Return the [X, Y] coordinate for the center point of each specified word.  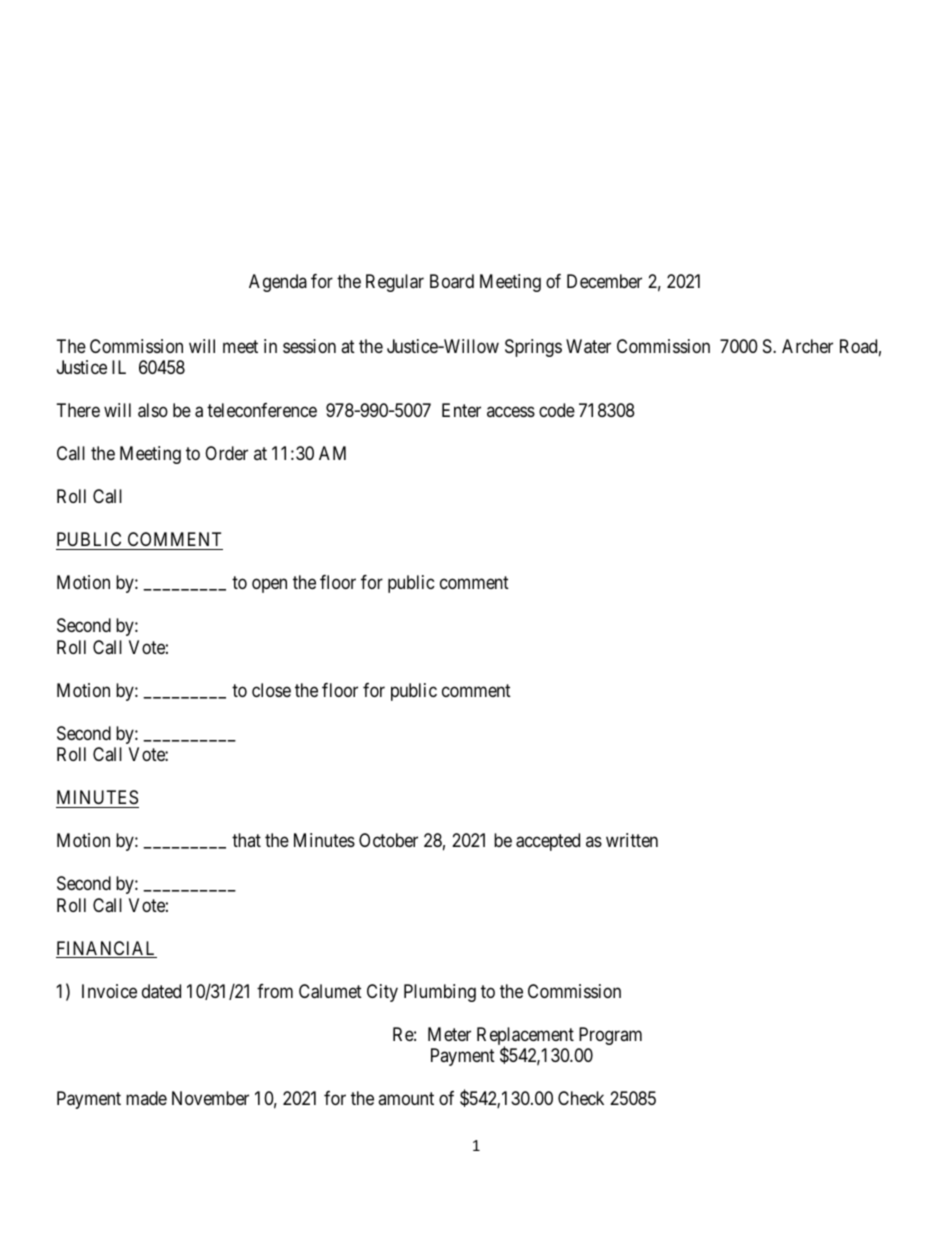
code [557, 410]
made [146, 1098]
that [246, 840]
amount [406, 1098]
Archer [807, 346]
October [388, 840]
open [269, 586]
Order [226, 453]
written [632, 840]
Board [452, 281]
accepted [548, 842]
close [271, 690]
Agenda [278, 283]
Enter [461, 410]
